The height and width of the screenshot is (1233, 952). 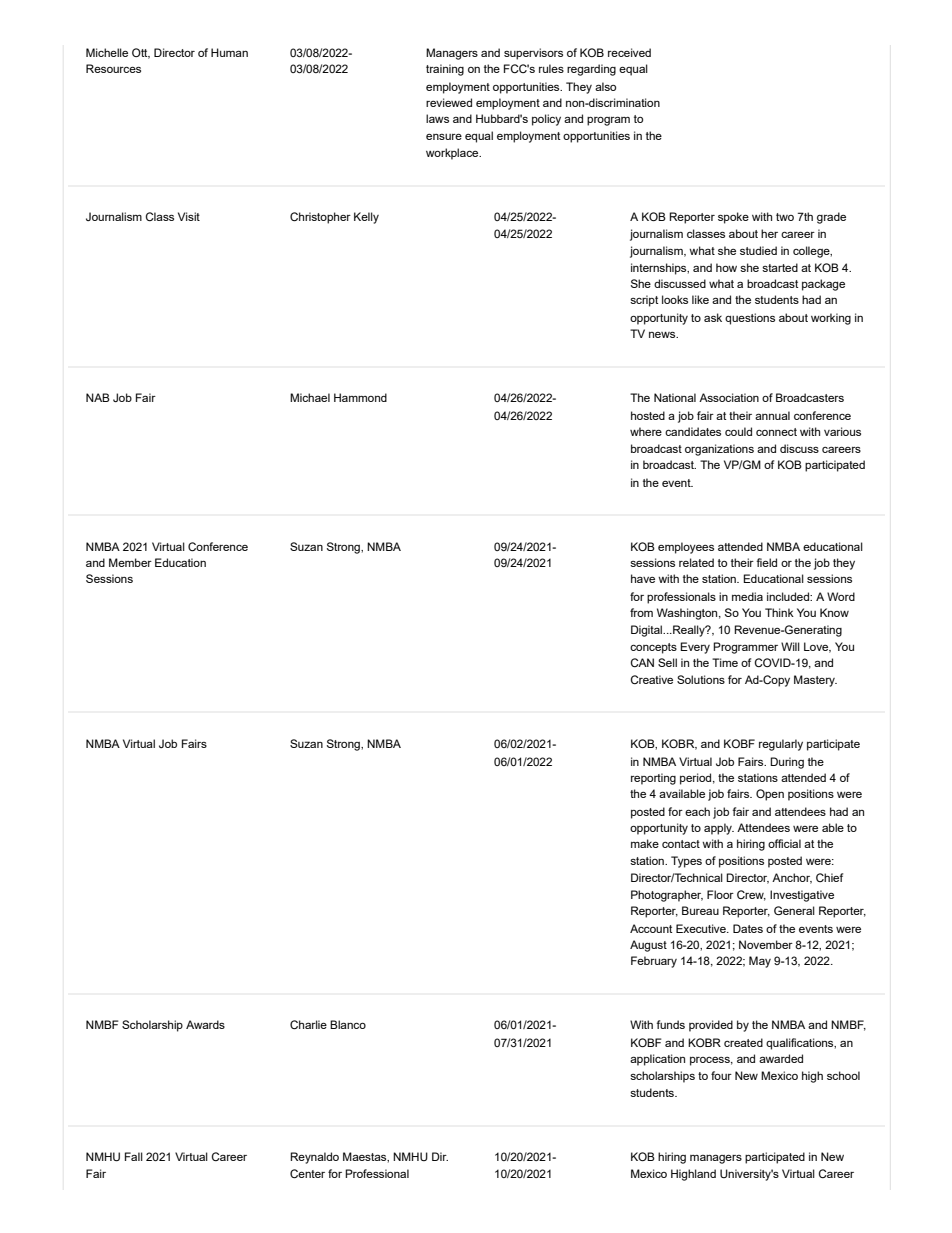 I want to click on from, so click(x=641, y=612).
